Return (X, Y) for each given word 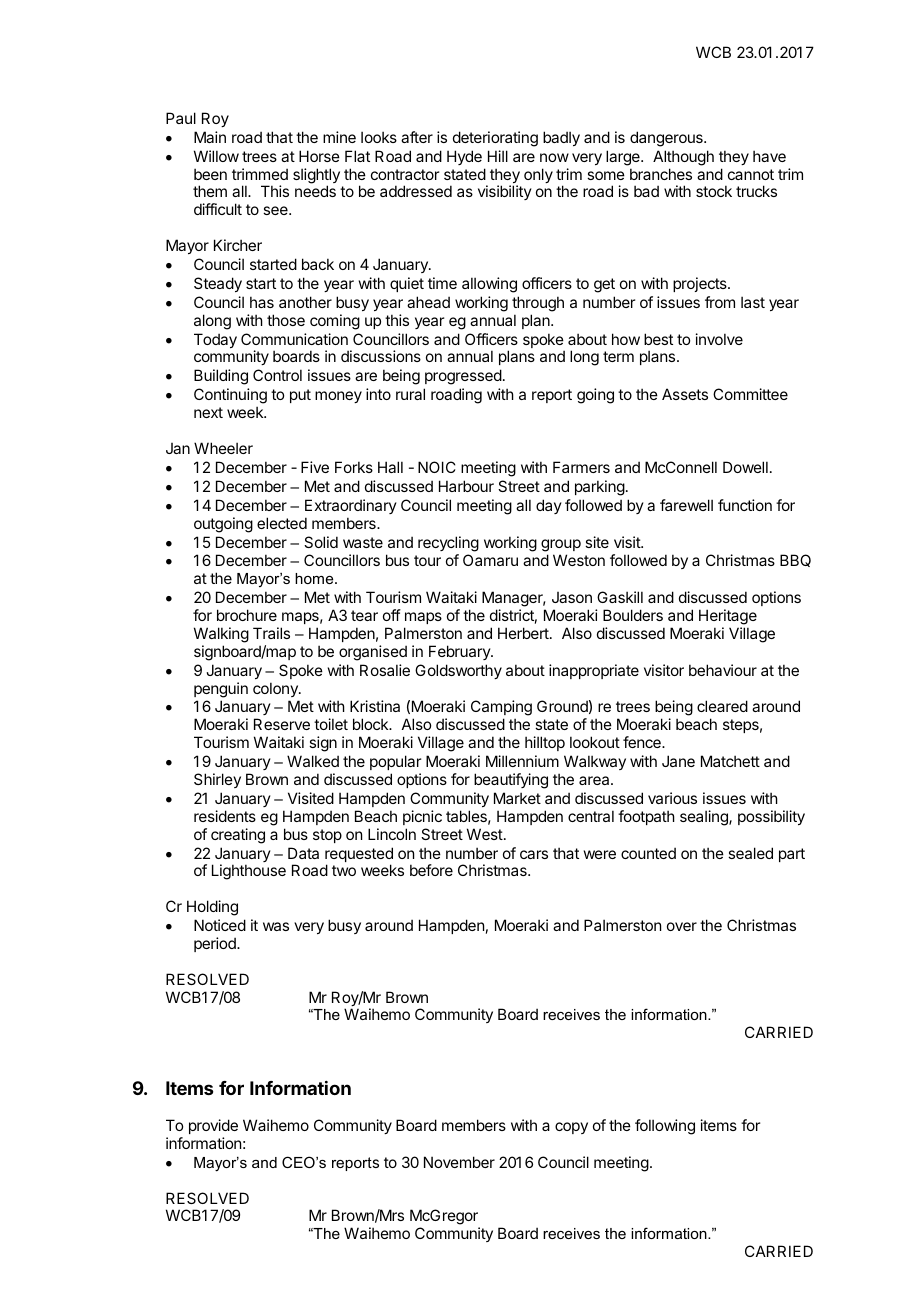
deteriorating (495, 139)
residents (225, 816)
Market (517, 798)
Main (210, 137)
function (745, 505)
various (672, 798)
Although (683, 158)
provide (213, 1126)
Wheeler (223, 448)
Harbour (466, 486)
